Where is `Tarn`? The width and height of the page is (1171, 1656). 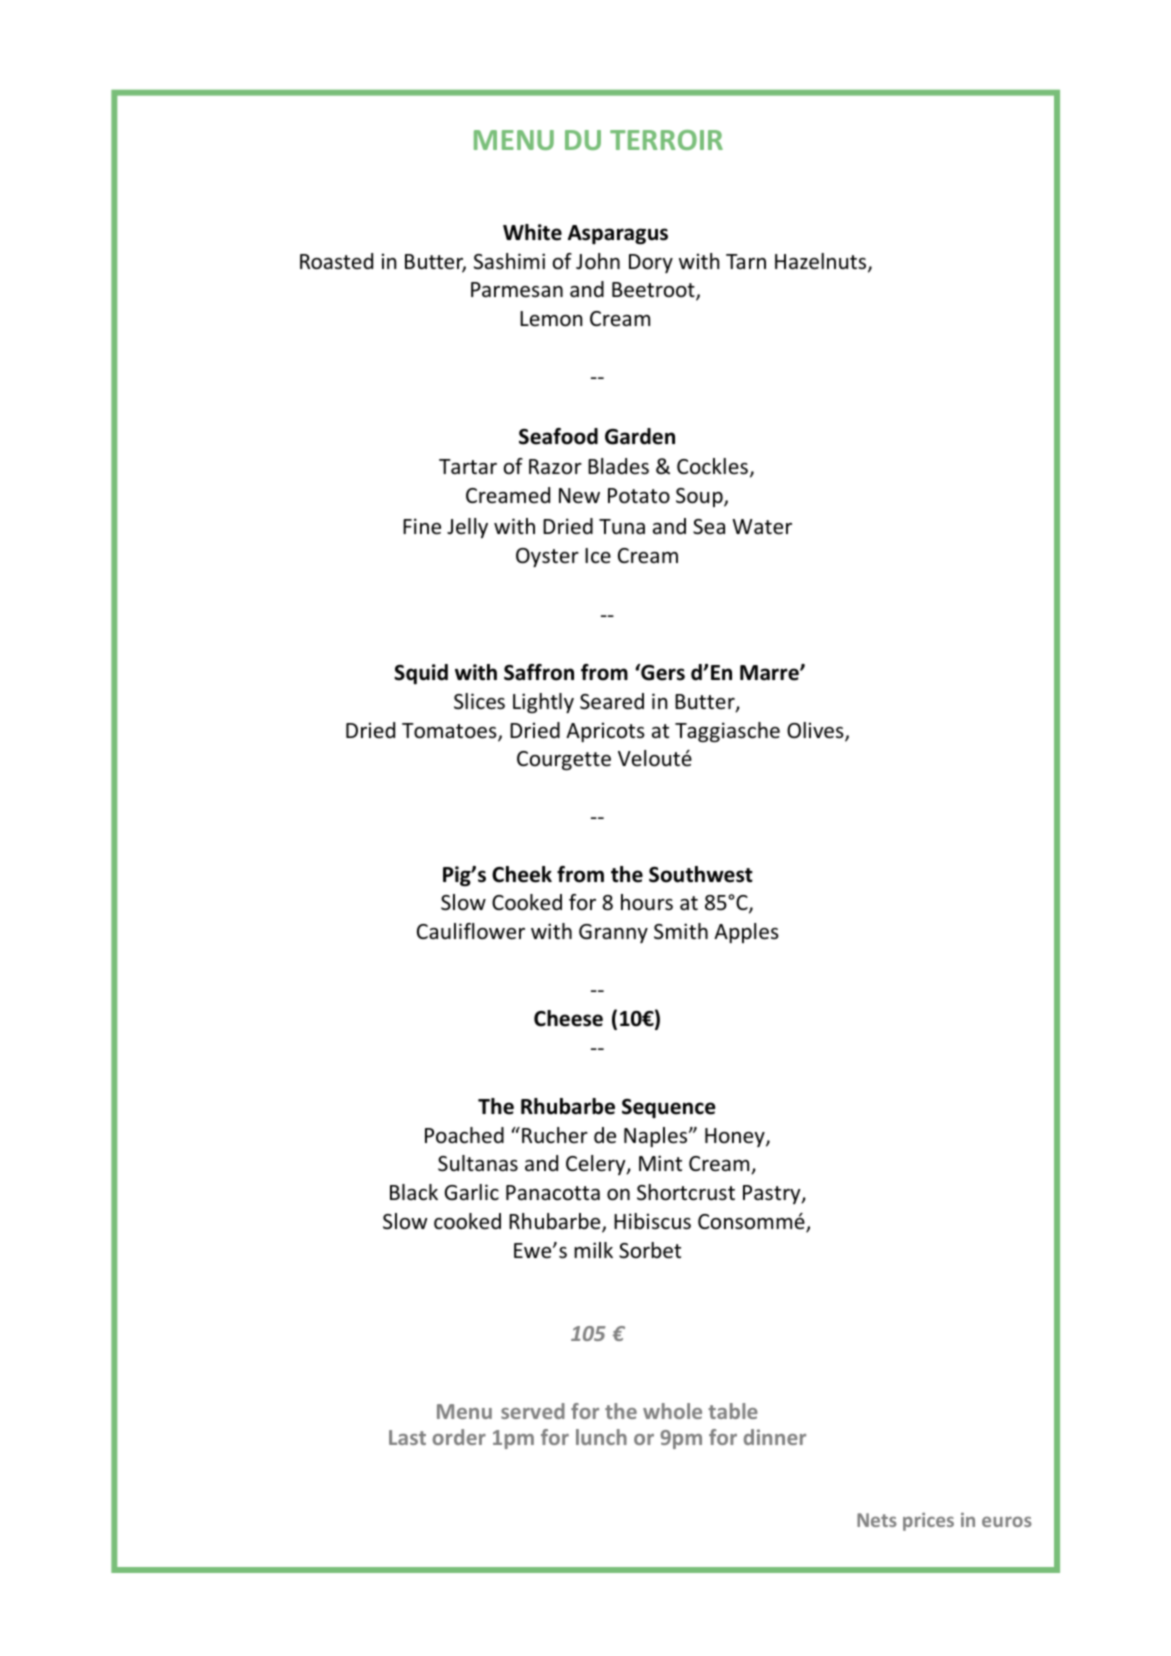 Tarn is located at coordinates (746, 261).
